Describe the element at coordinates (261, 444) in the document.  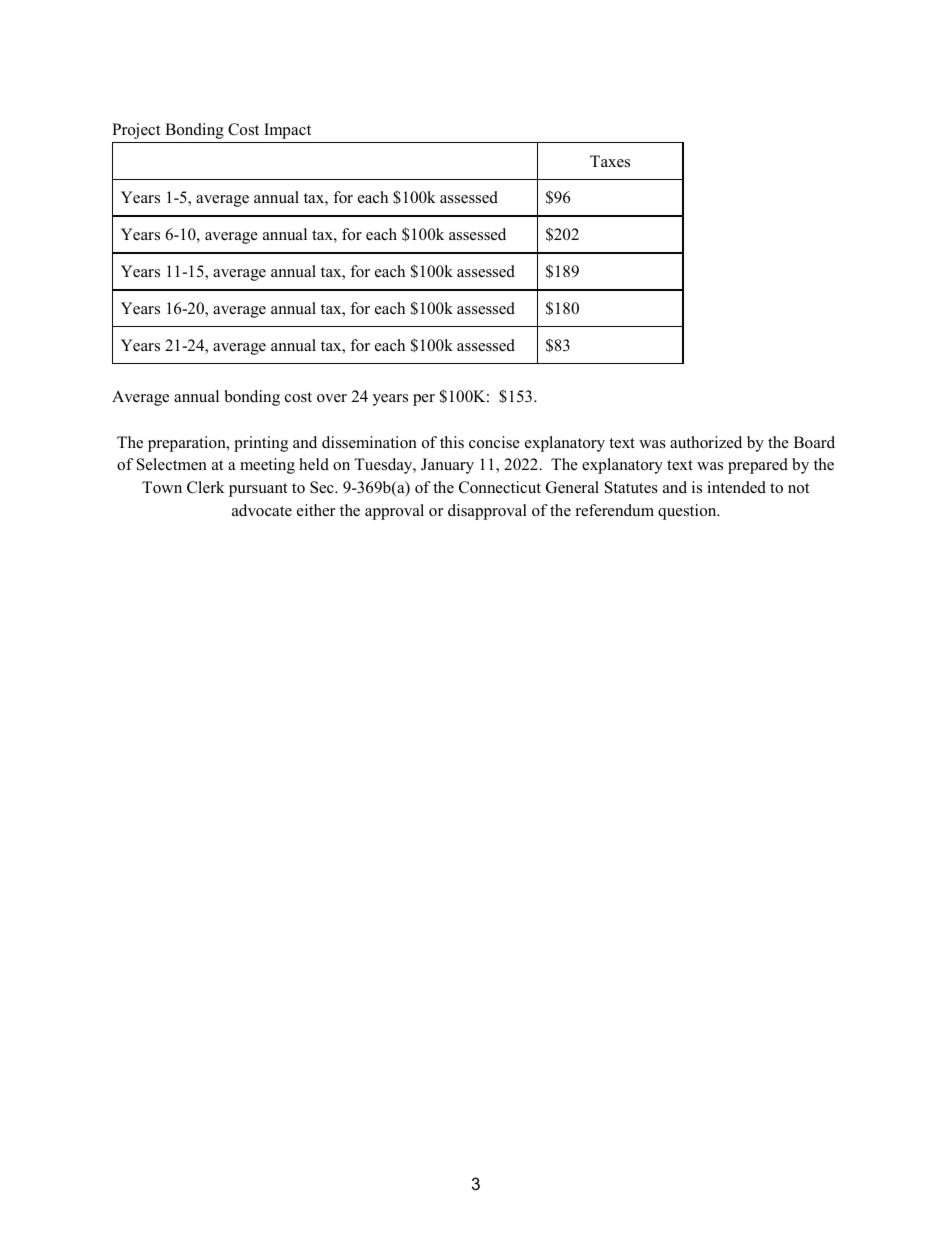
I see `printing` at that location.
